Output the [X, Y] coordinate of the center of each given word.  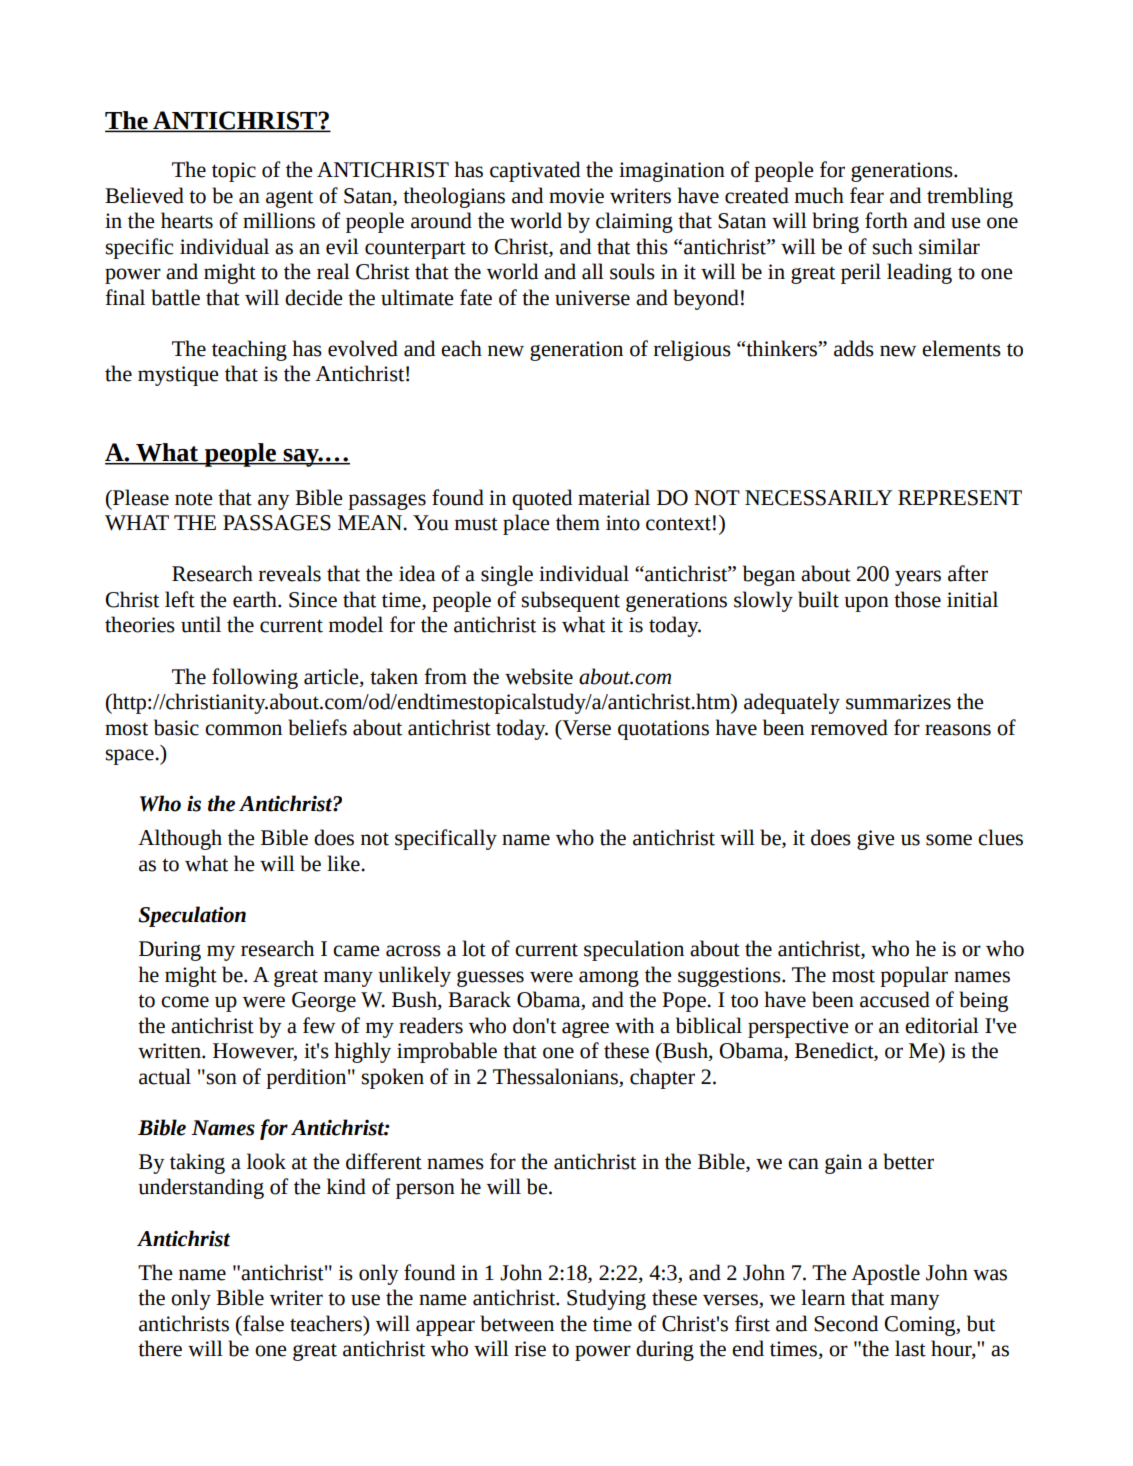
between [517, 1323]
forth [886, 220]
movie [576, 196]
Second [846, 1323]
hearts [187, 220]
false [262, 1323]
